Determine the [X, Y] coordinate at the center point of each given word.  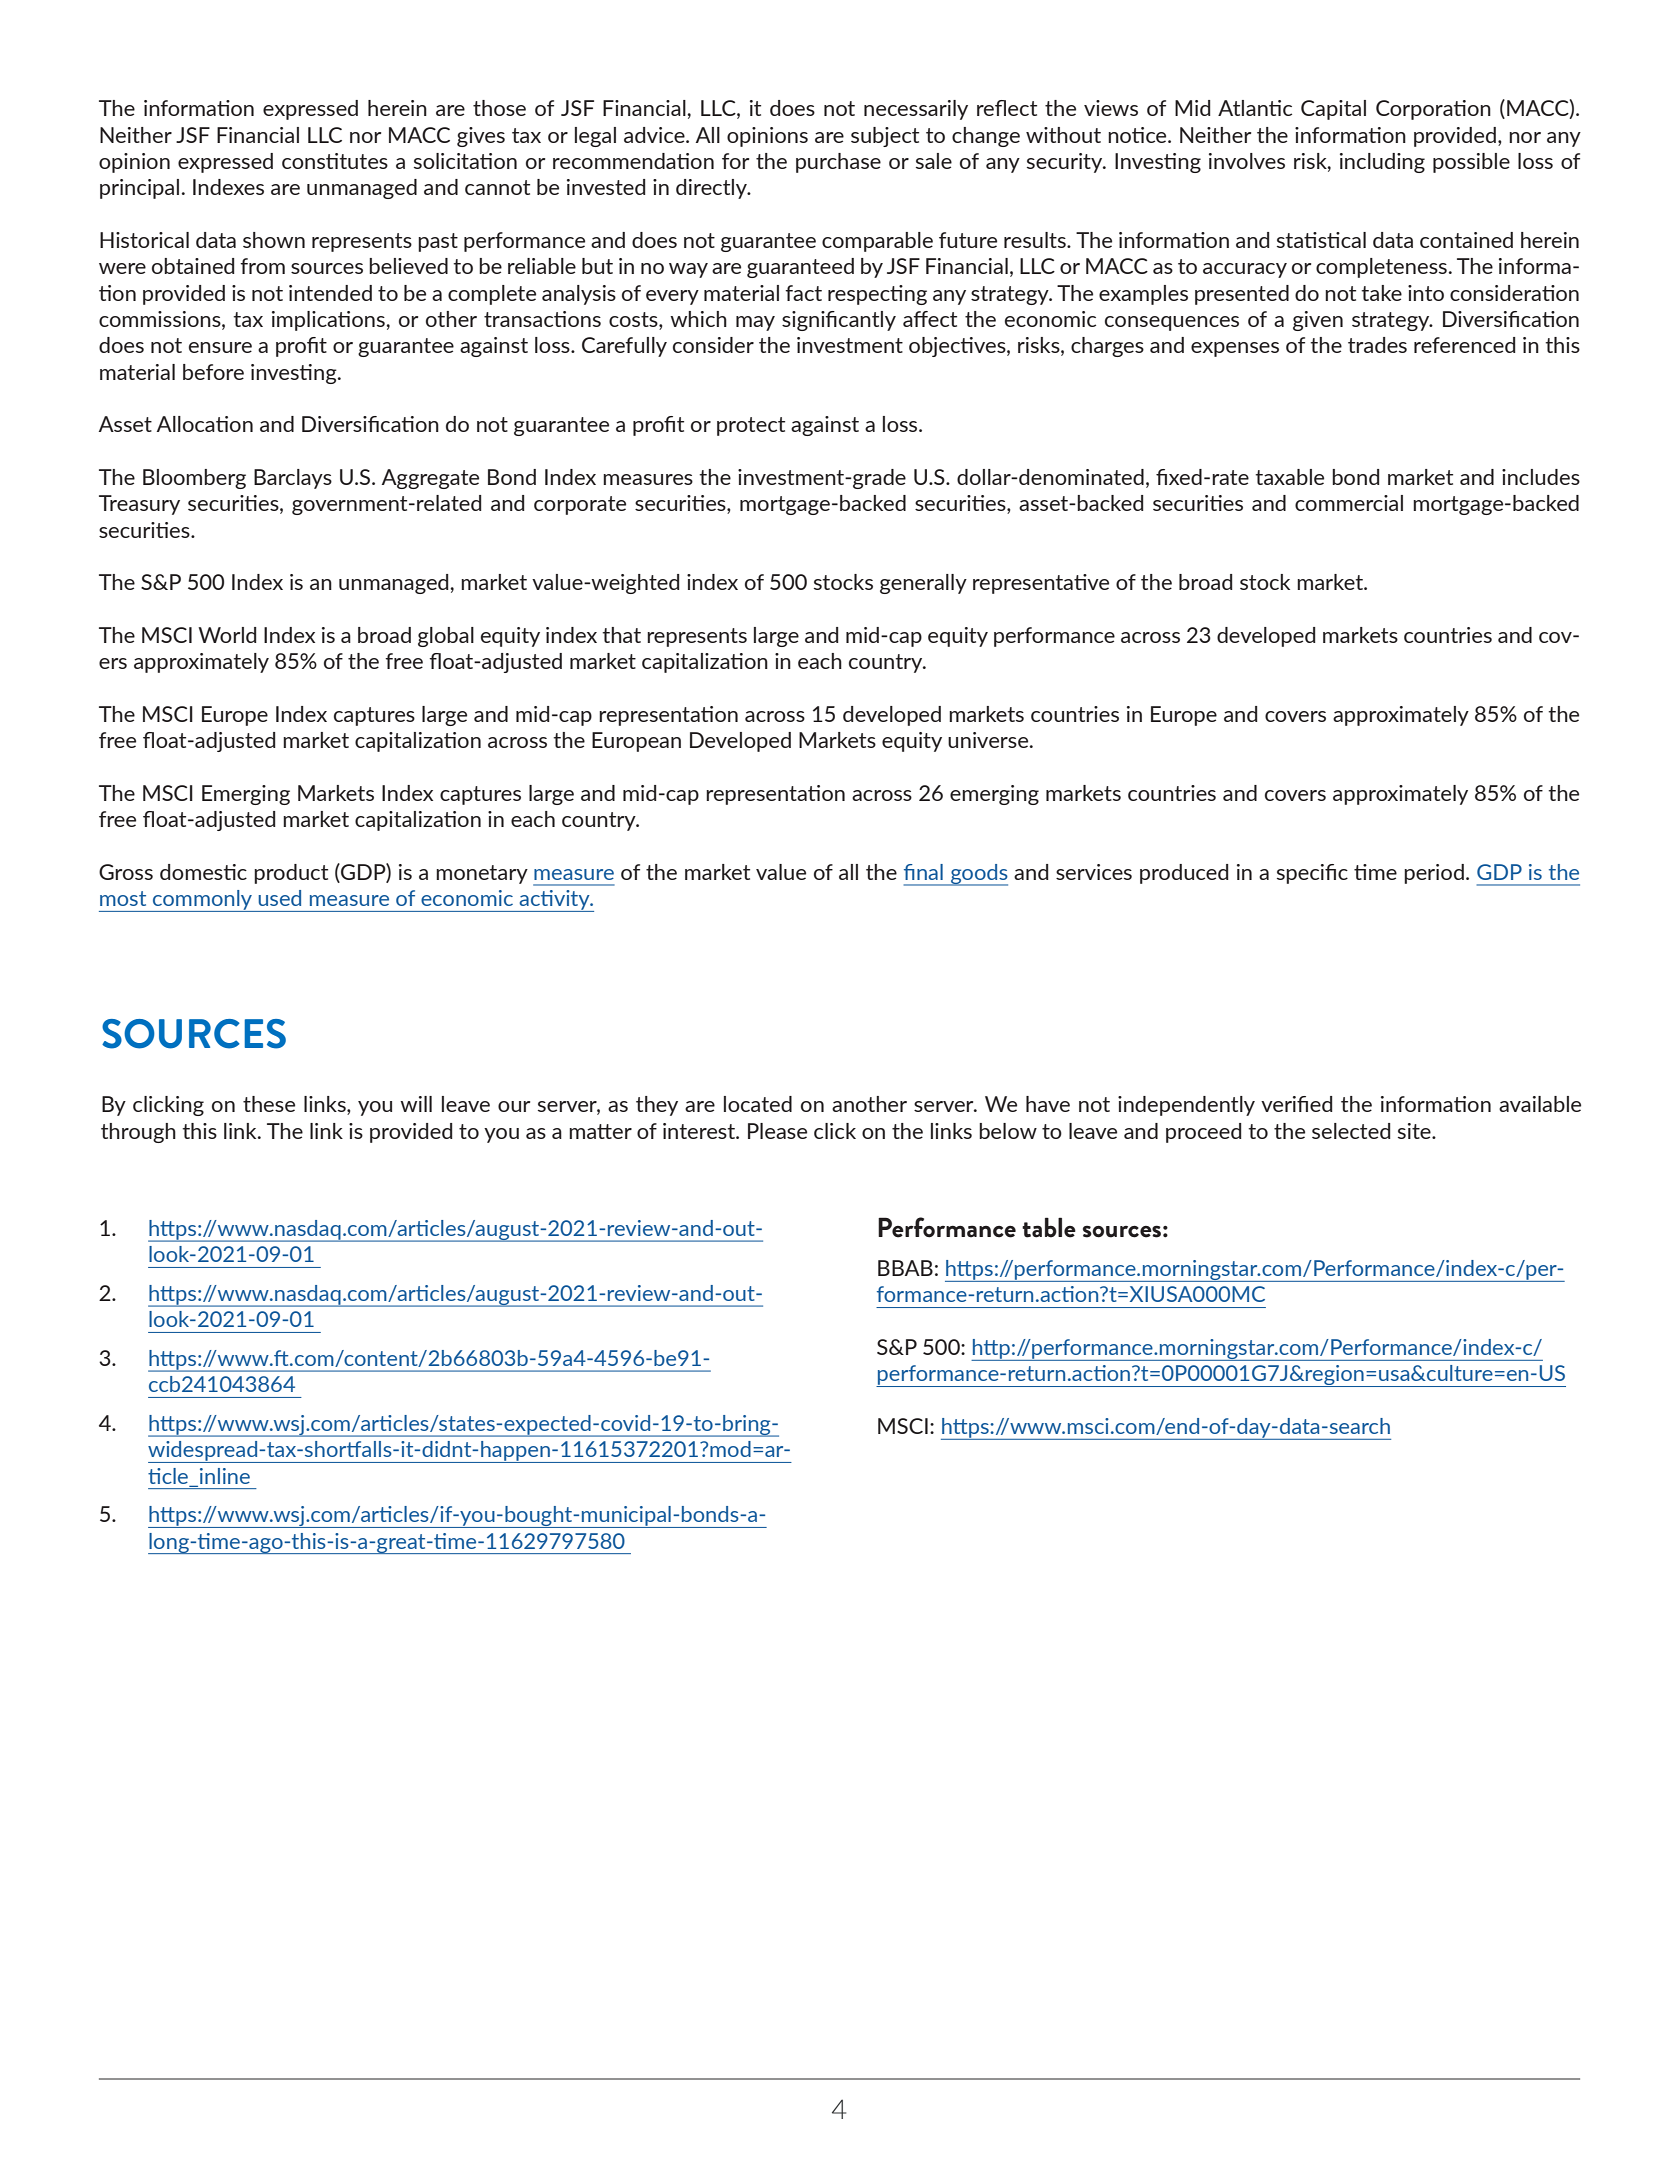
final [923, 872]
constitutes [335, 161]
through [138, 1133]
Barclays [293, 479]
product [291, 874]
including [1382, 163]
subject [885, 137]
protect [751, 426]
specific [1312, 874]
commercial [1349, 503]
